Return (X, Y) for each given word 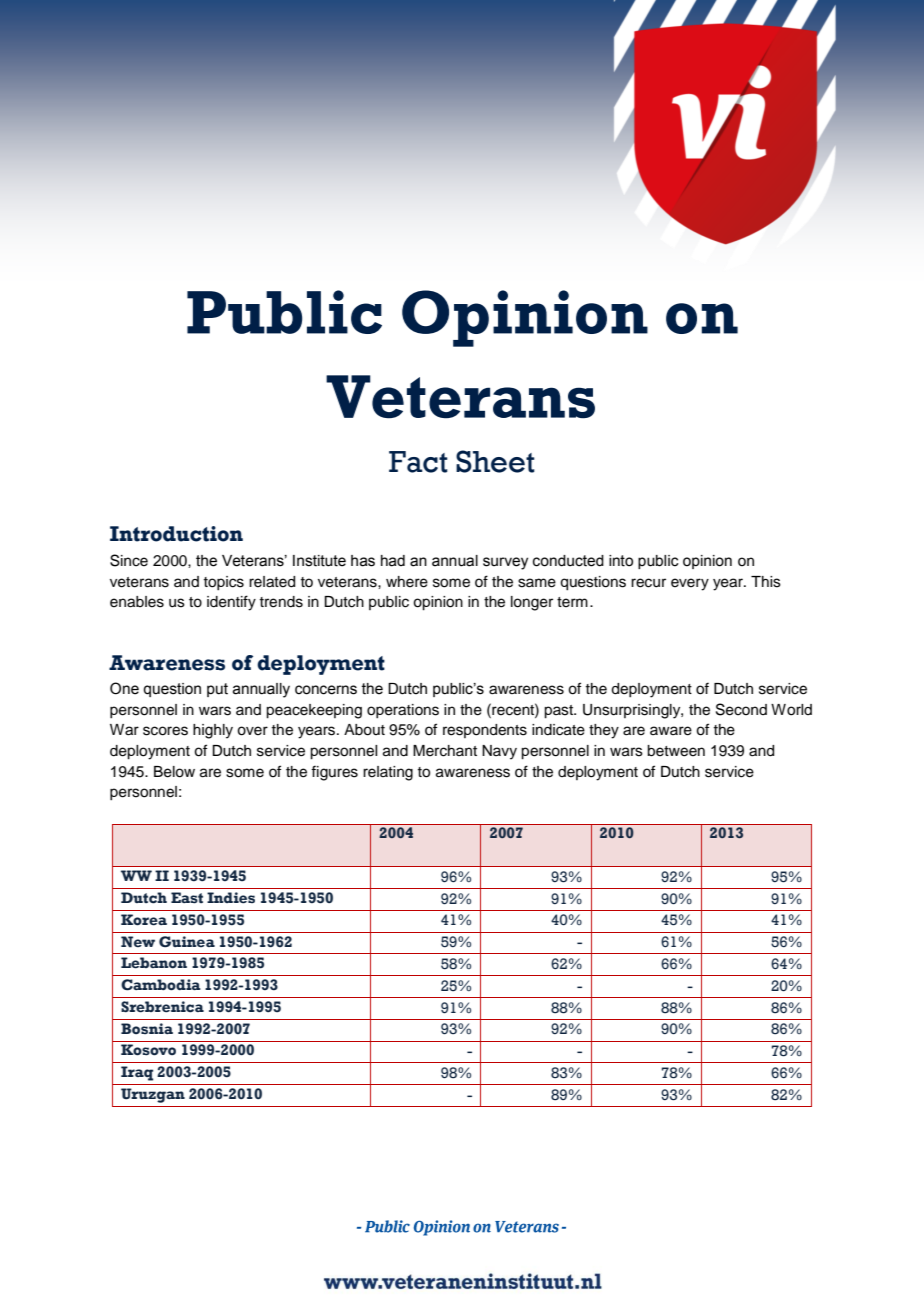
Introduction (176, 534)
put (217, 690)
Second (741, 709)
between (676, 751)
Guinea (187, 942)
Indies (231, 898)
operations (403, 711)
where (407, 582)
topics (223, 583)
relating (388, 773)
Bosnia (147, 1029)
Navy (499, 752)
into (621, 561)
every (690, 584)
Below (174, 772)
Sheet (495, 461)
